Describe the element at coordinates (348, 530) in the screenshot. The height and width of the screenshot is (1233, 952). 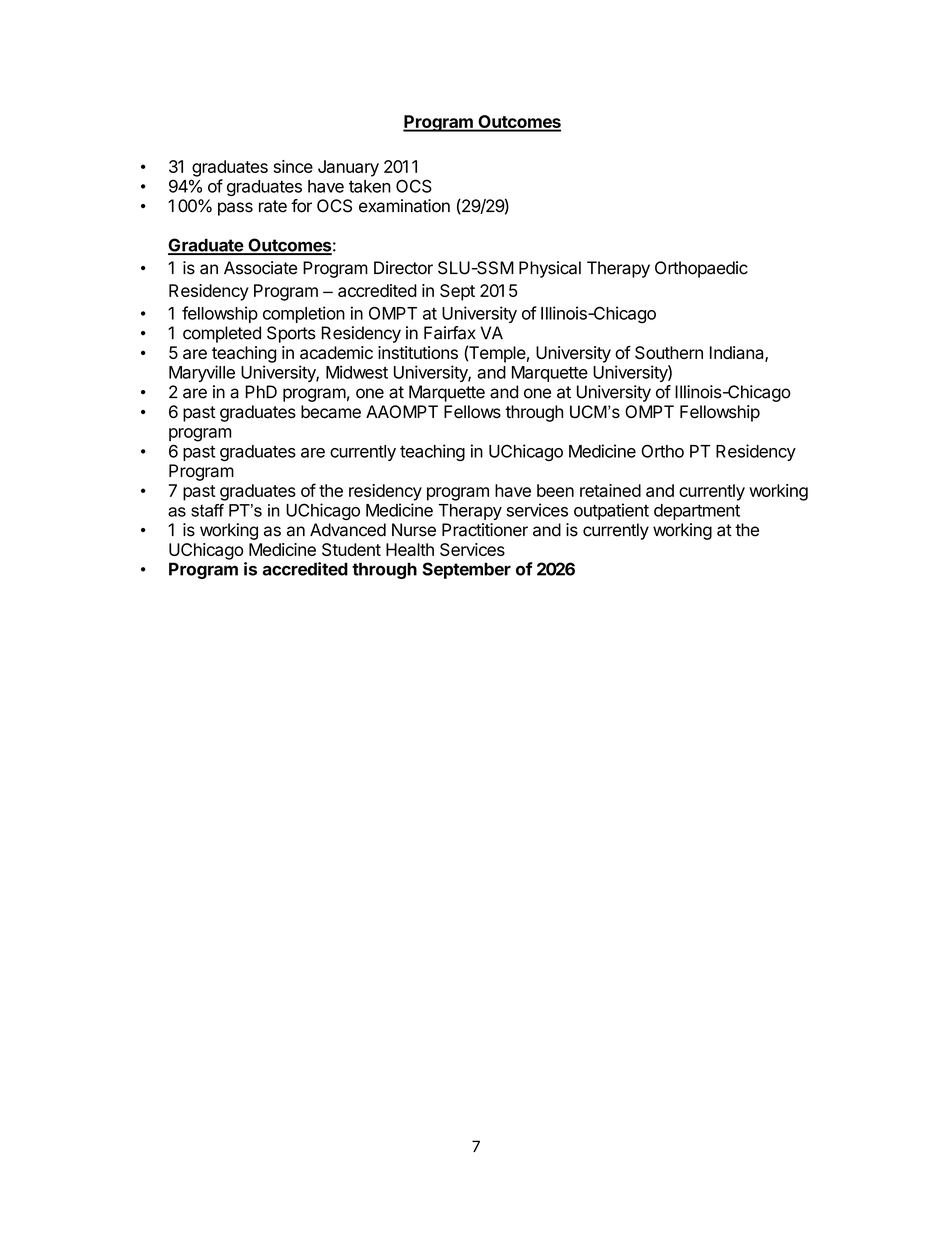
I see `Advanced` at that location.
